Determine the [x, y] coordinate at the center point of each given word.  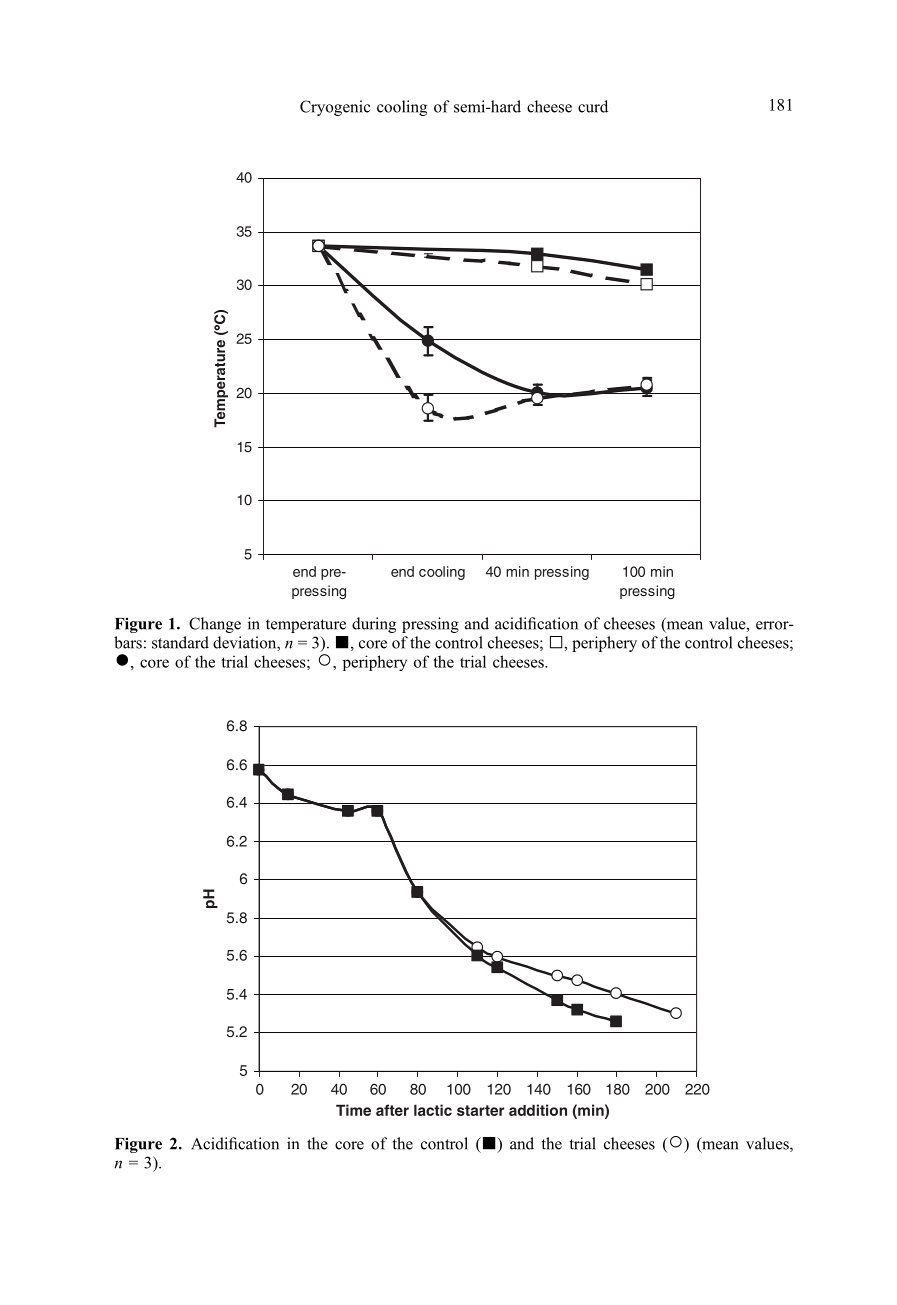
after [392, 1110]
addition [538, 1110]
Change [215, 625]
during [374, 625]
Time [353, 1110]
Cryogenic [335, 108]
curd [593, 106]
